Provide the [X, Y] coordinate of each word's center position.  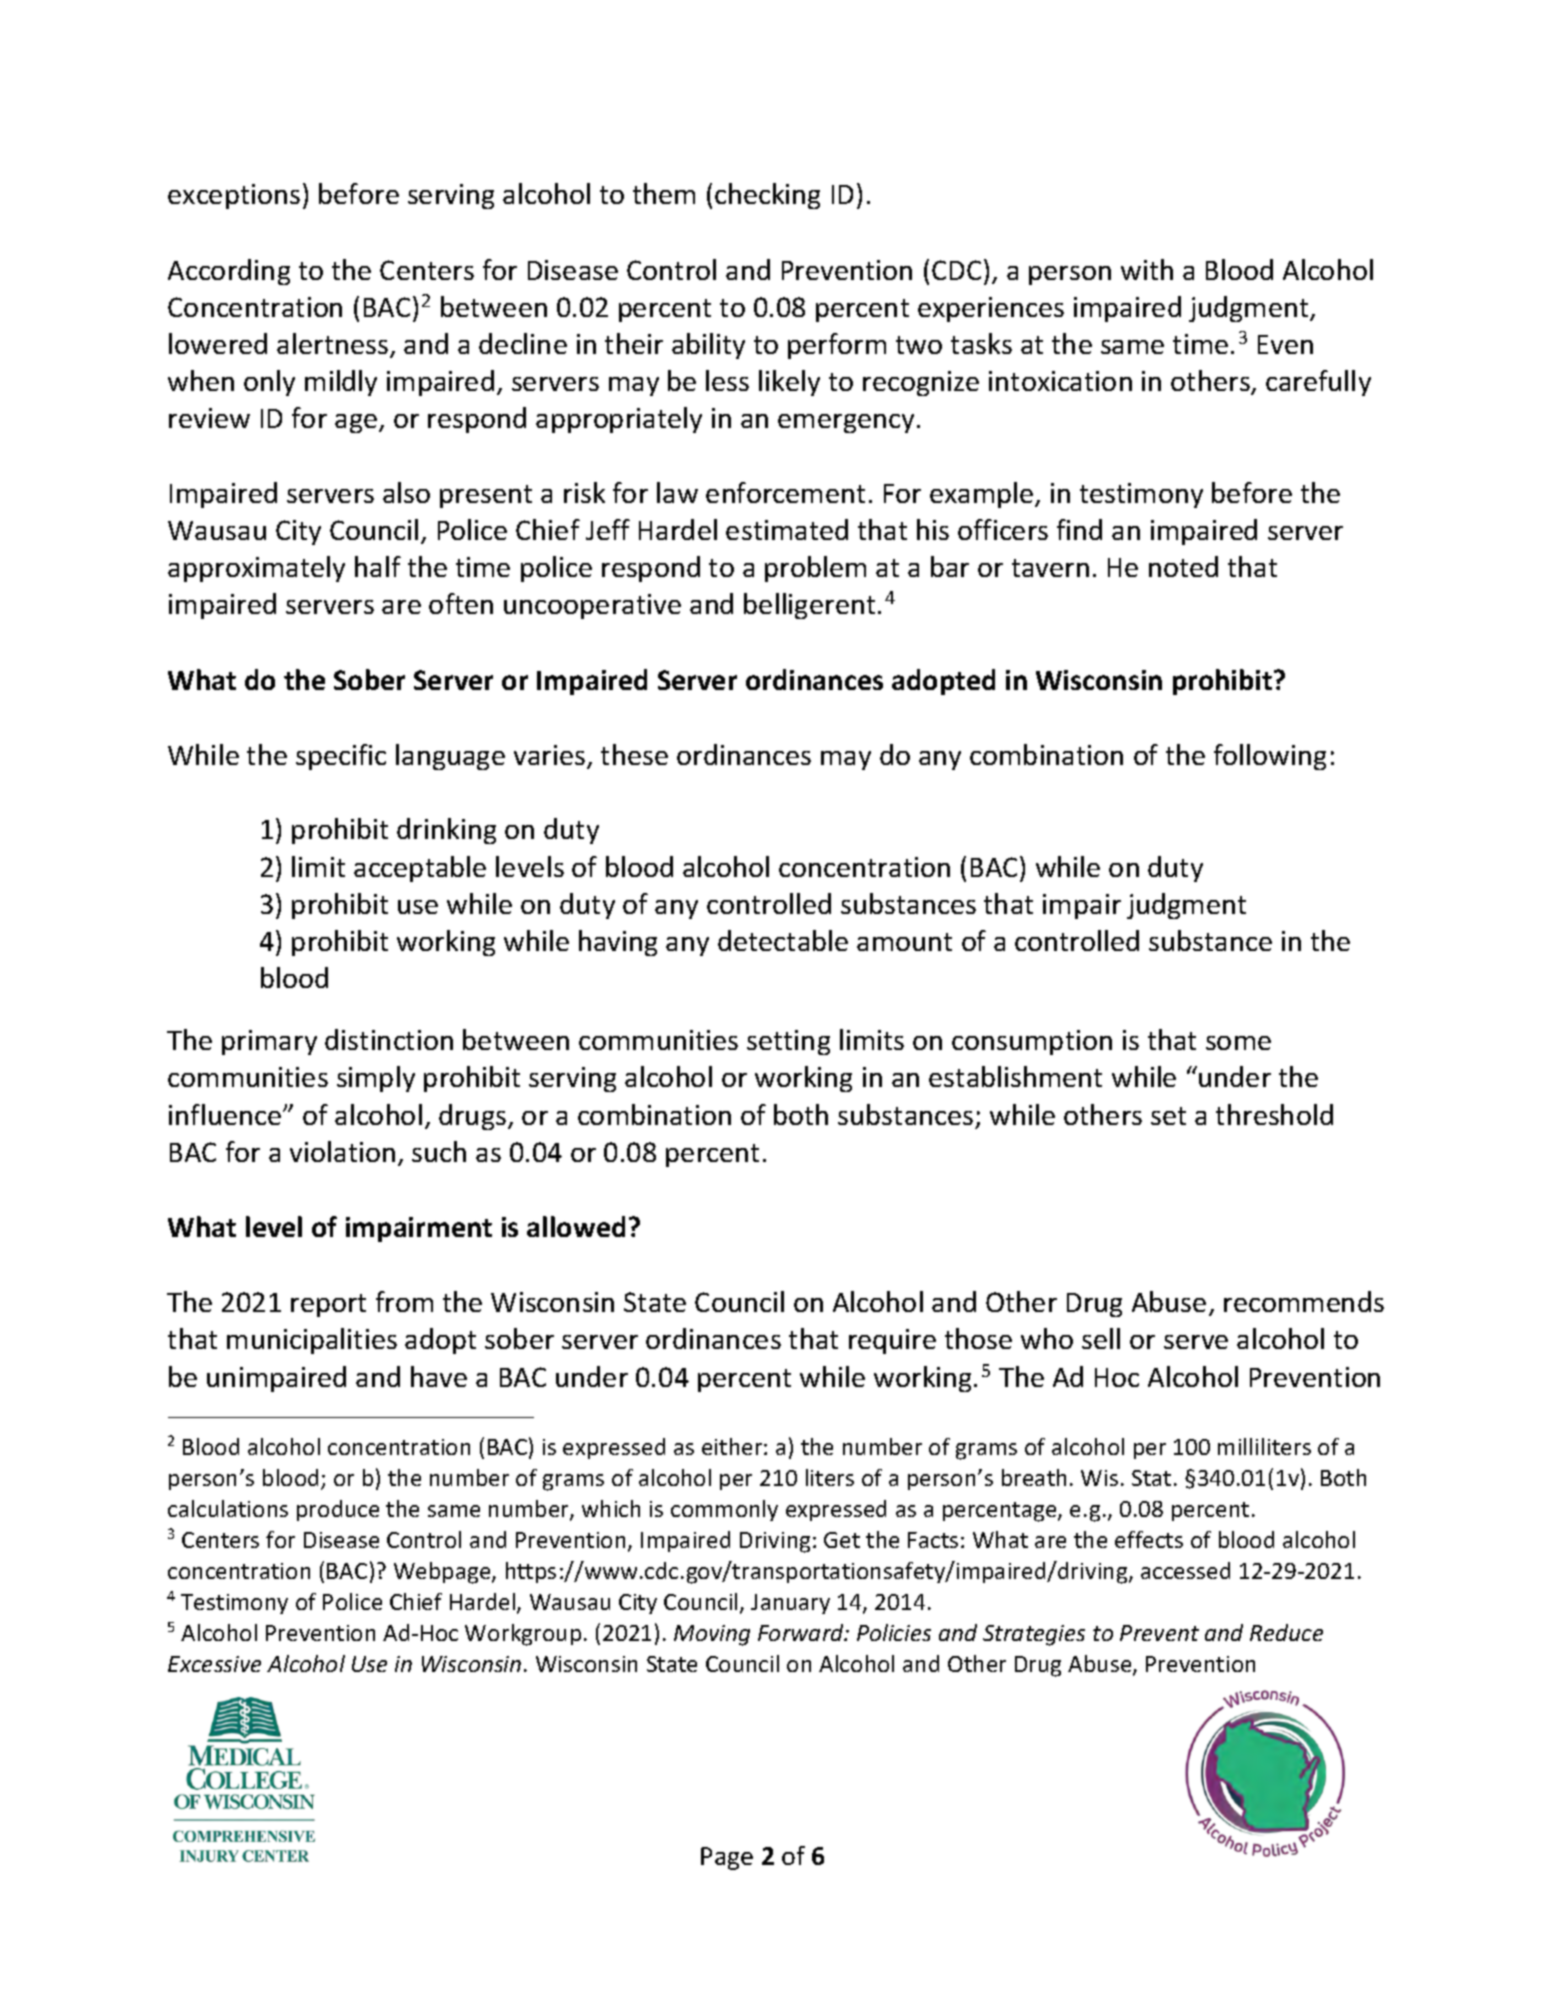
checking [767, 196]
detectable [783, 940]
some [1238, 1043]
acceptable [420, 869]
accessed [1185, 1570]
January [790, 1604]
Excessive [214, 1664]
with [1147, 269]
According [229, 272]
